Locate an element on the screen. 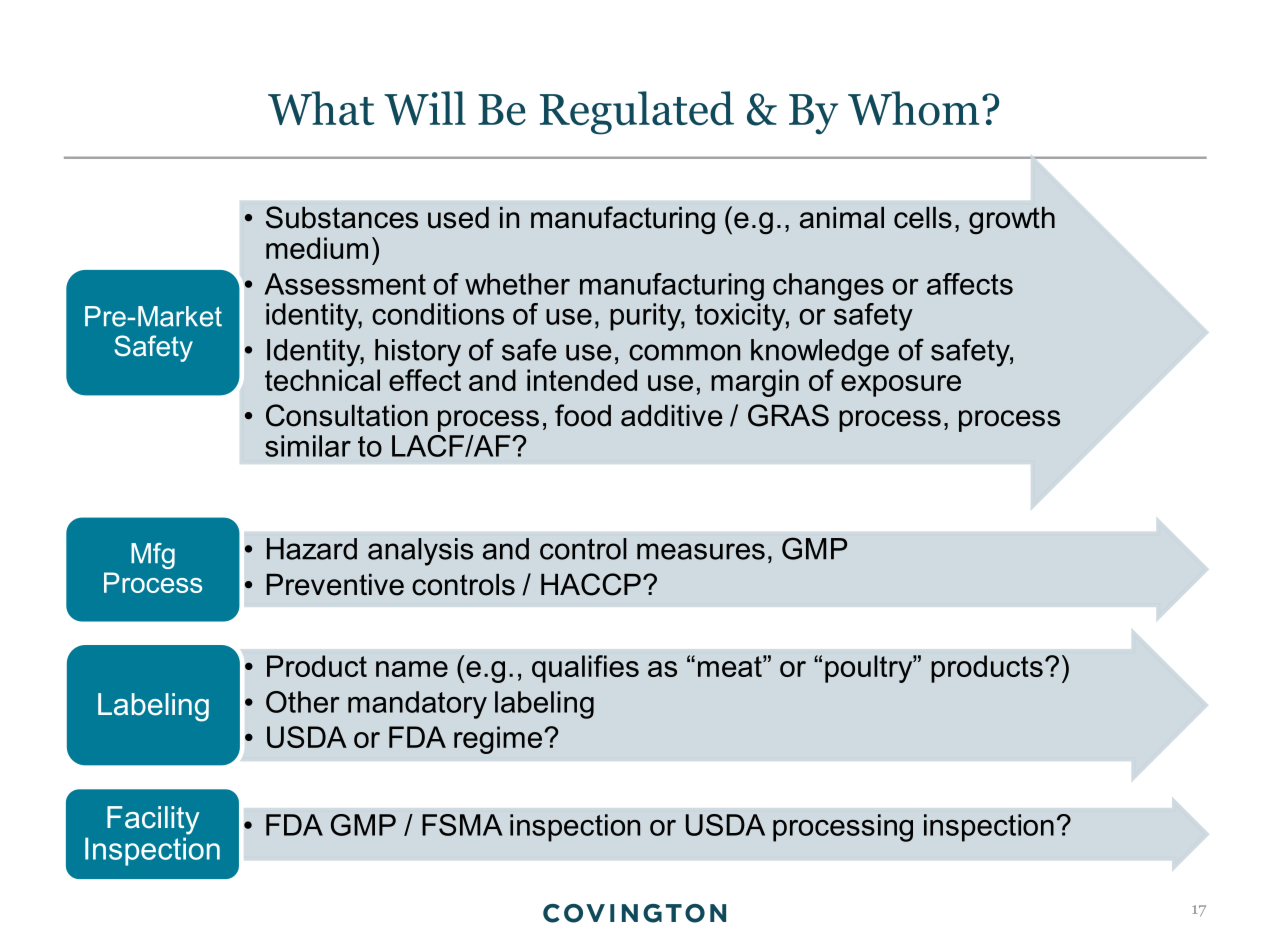 This screenshot has height=952, width=1270. exposure is located at coordinates (901, 386).
